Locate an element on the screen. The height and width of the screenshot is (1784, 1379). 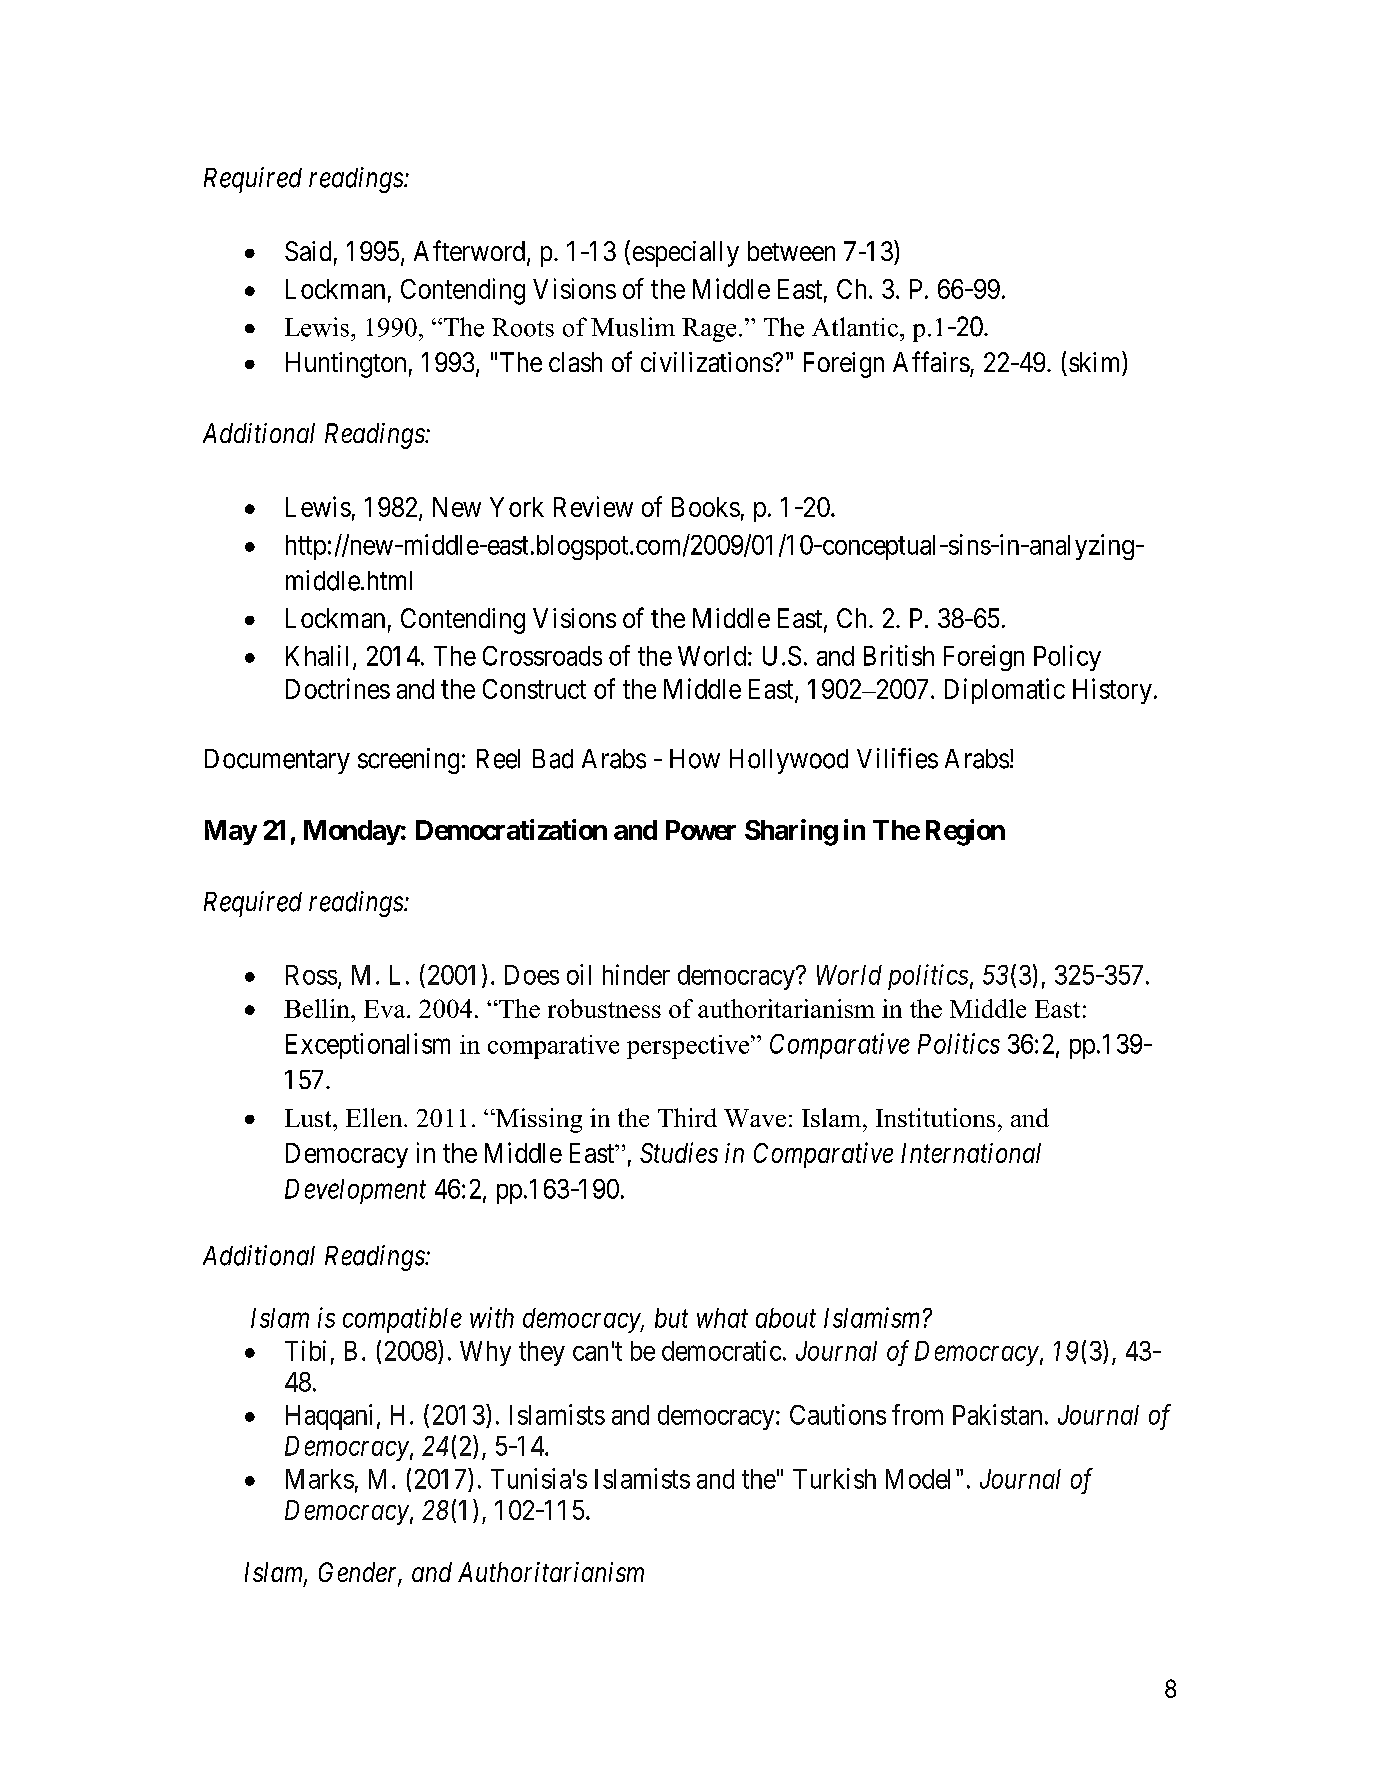
Region is located at coordinates (965, 832).
